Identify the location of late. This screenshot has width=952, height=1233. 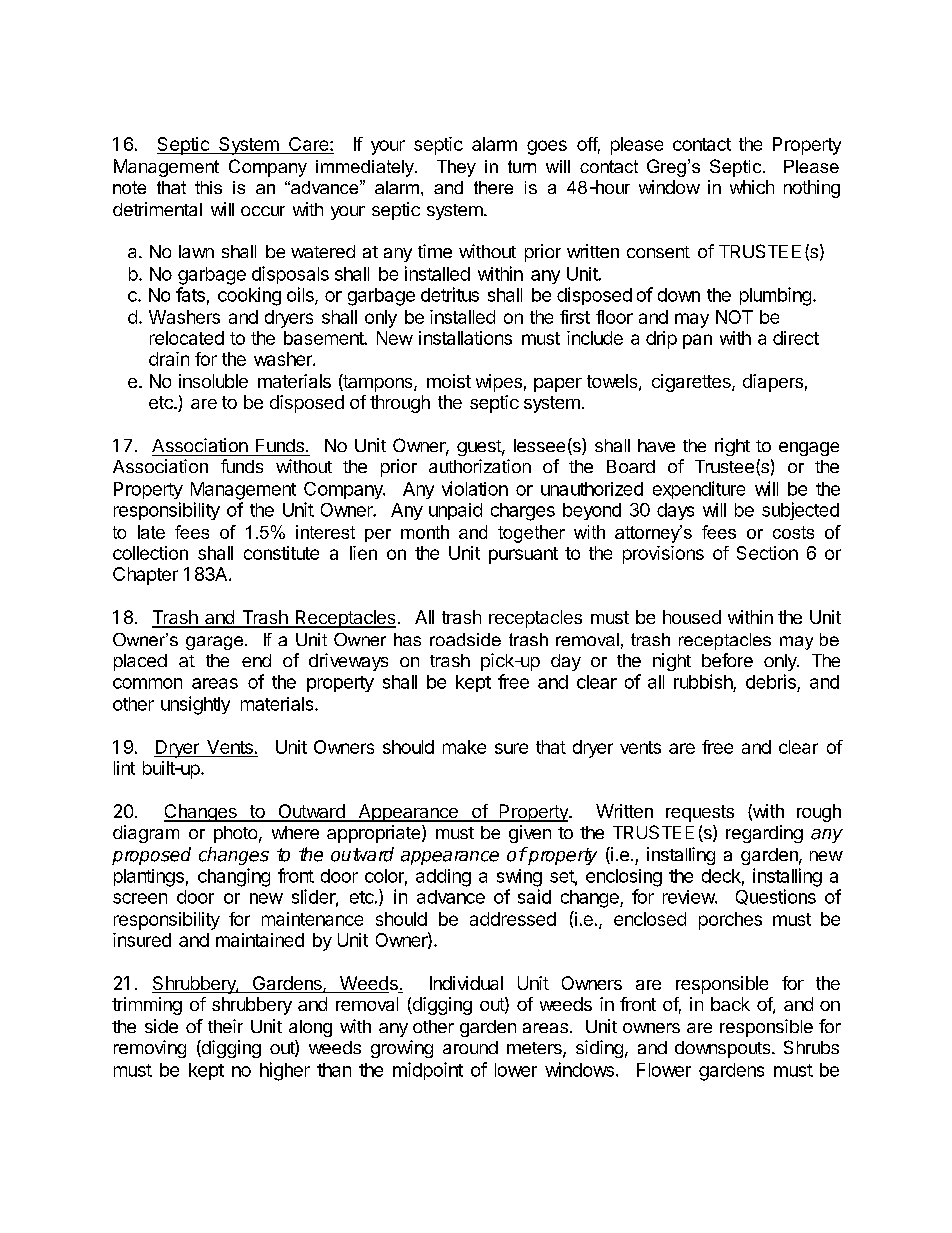
(151, 532).
